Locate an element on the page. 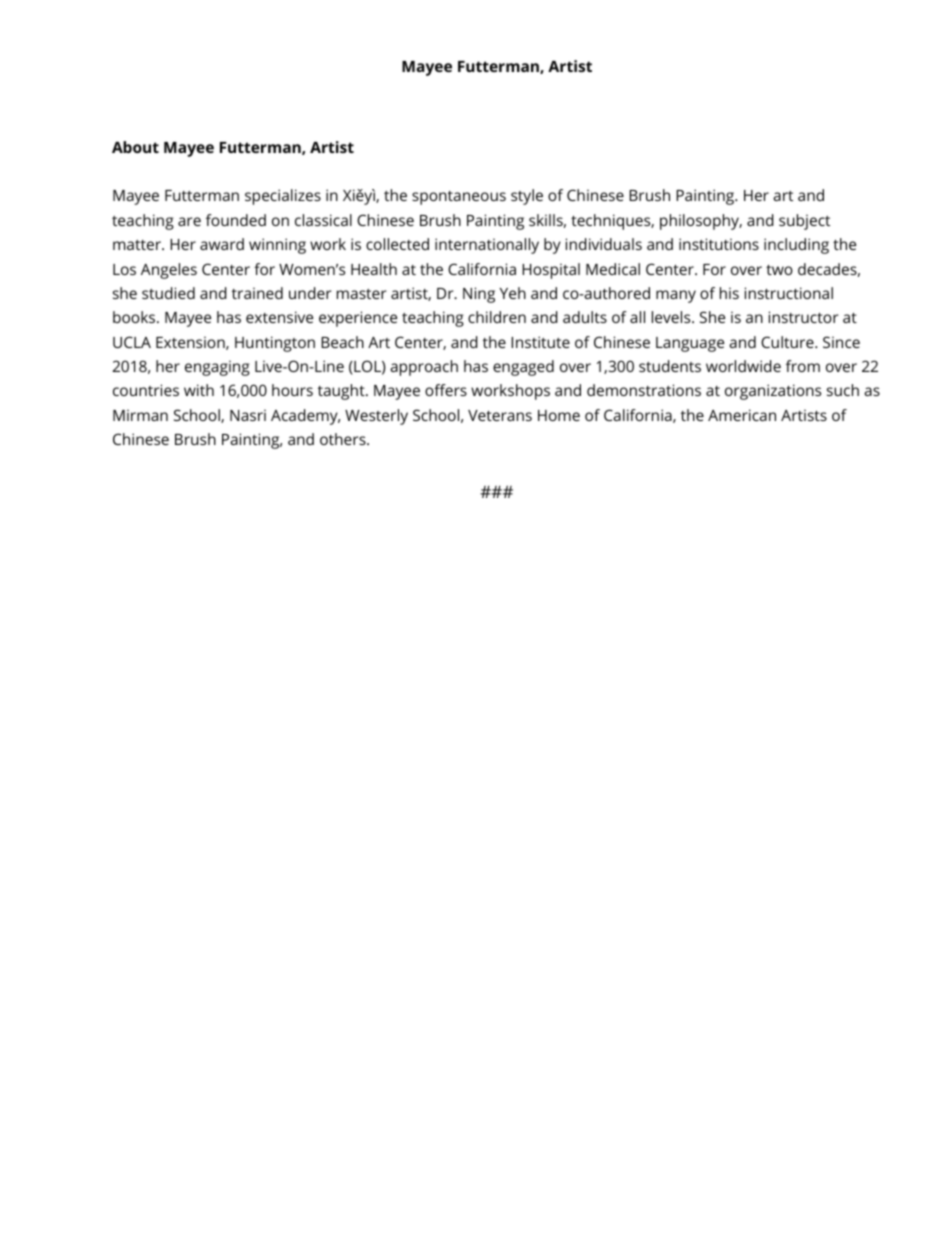 The image size is (952, 1233). Huntington is located at coordinates (275, 344).
